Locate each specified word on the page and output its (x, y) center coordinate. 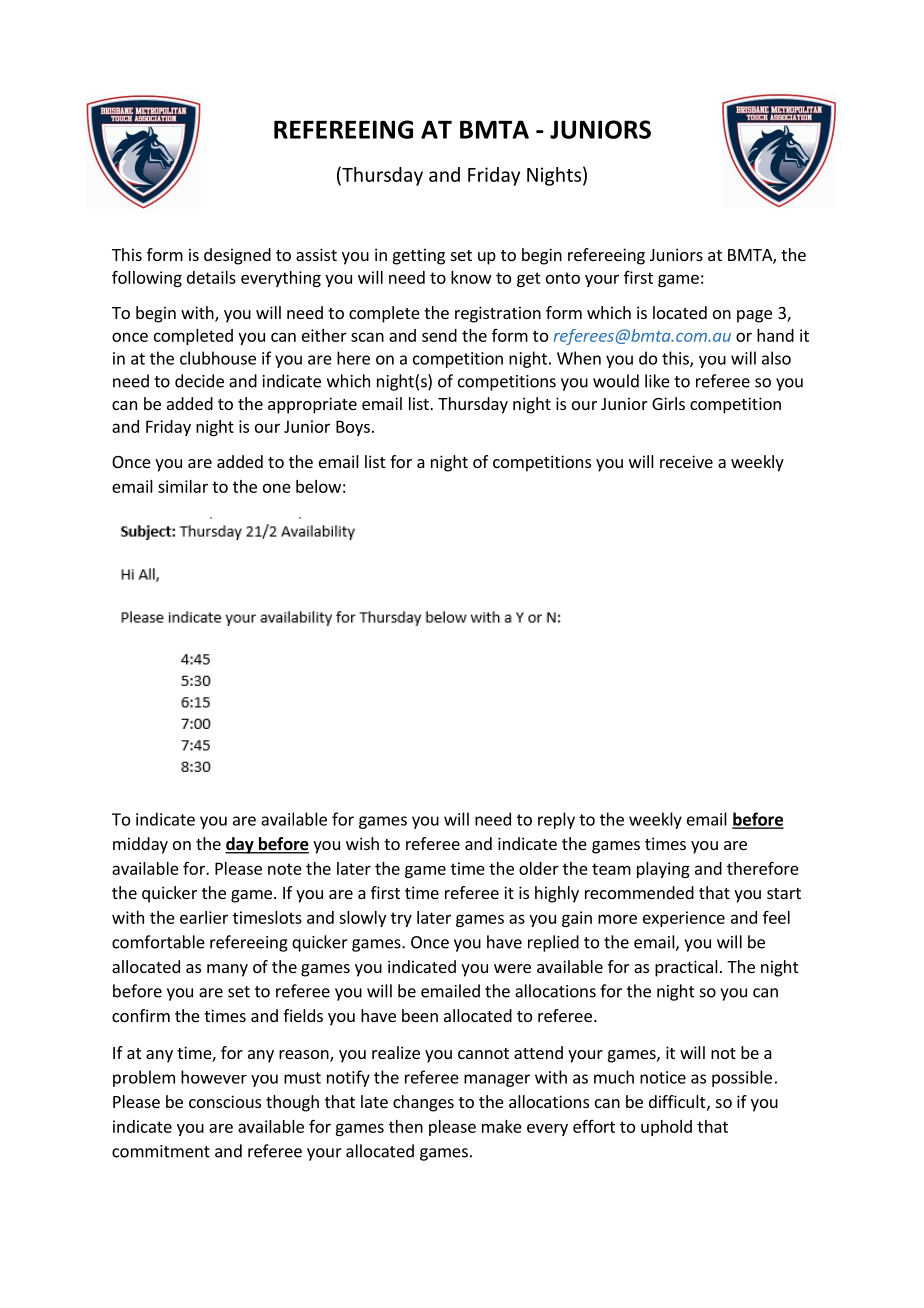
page (754, 316)
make (502, 1126)
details (211, 277)
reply (556, 820)
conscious (225, 1101)
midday (140, 845)
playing (663, 870)
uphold (666, 1128)
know (471, 277)
